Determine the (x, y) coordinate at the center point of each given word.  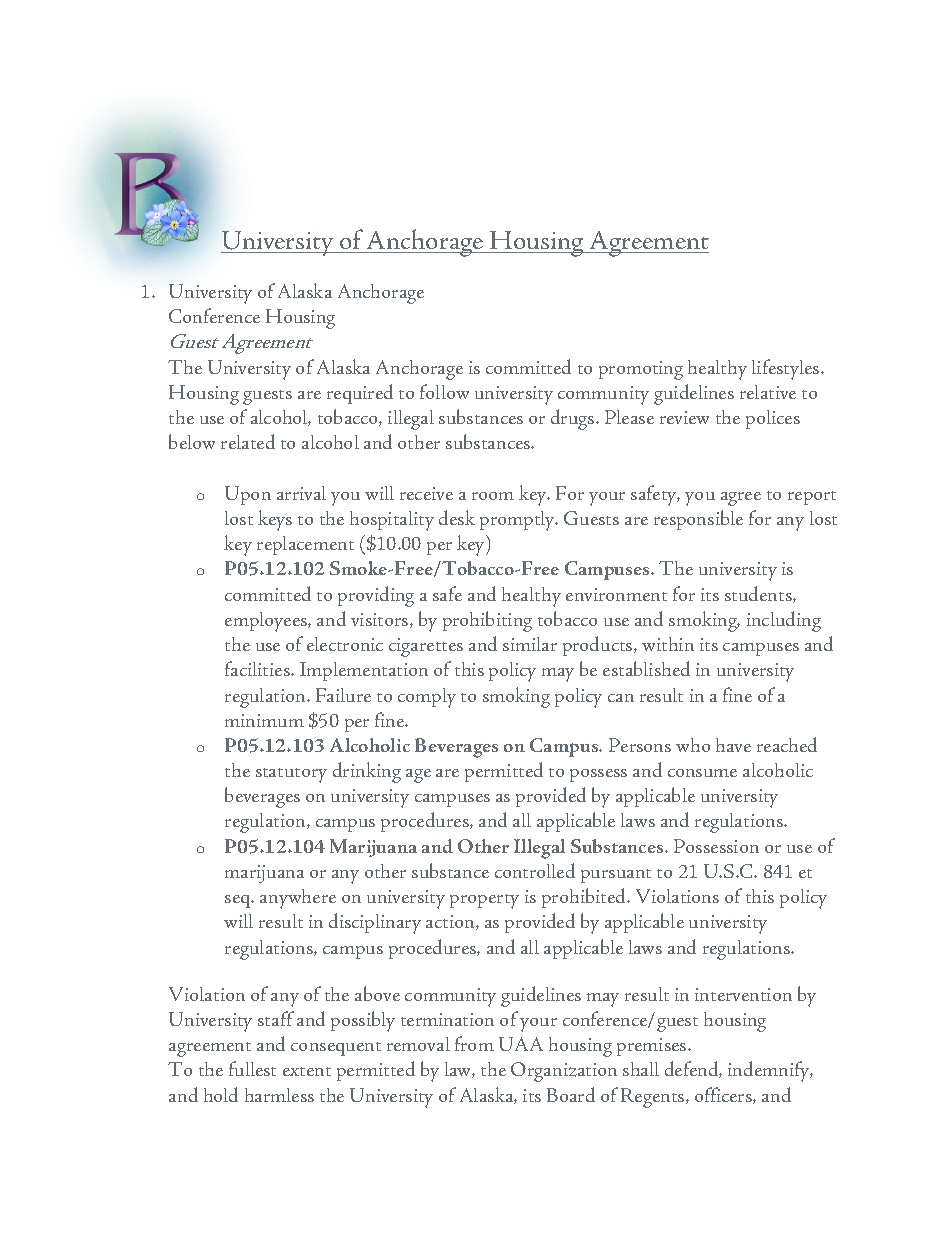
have (733, 745)
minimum (264, 720)
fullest (252, 1068)
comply (427, 698)
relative (768, 392)
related (248, 441)
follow (444, 391)
